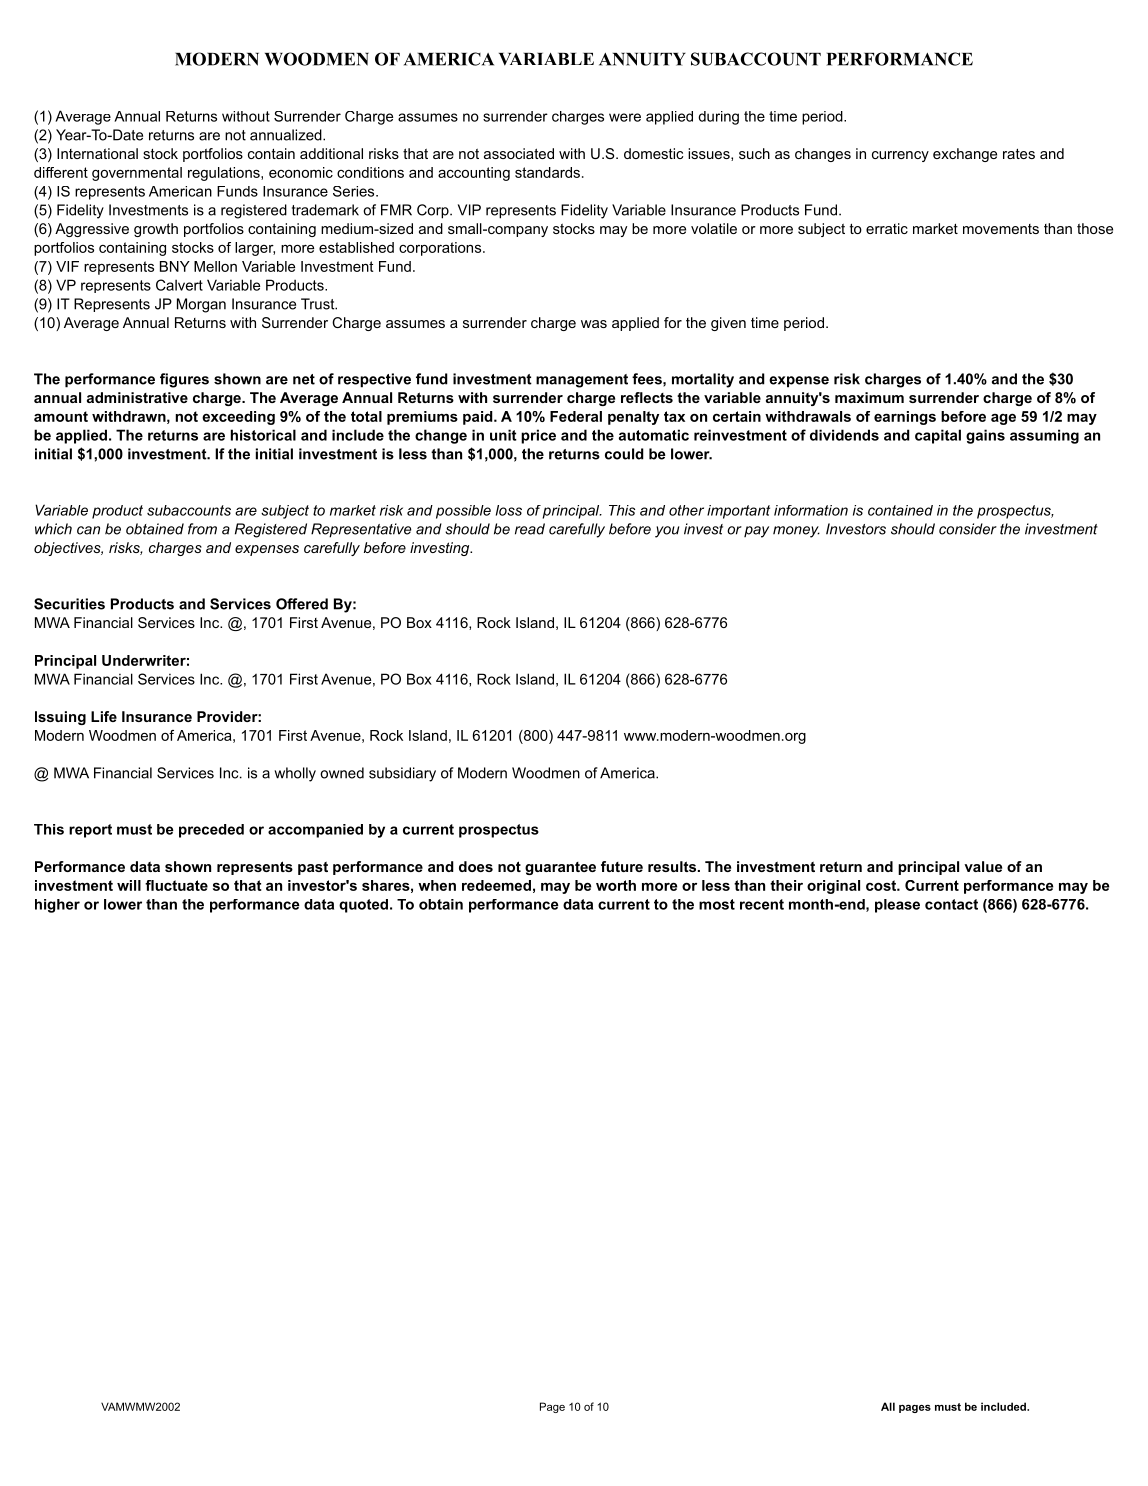 This document has height=1486, width=1148. I want to click on guarantee, so click(560, 868).
